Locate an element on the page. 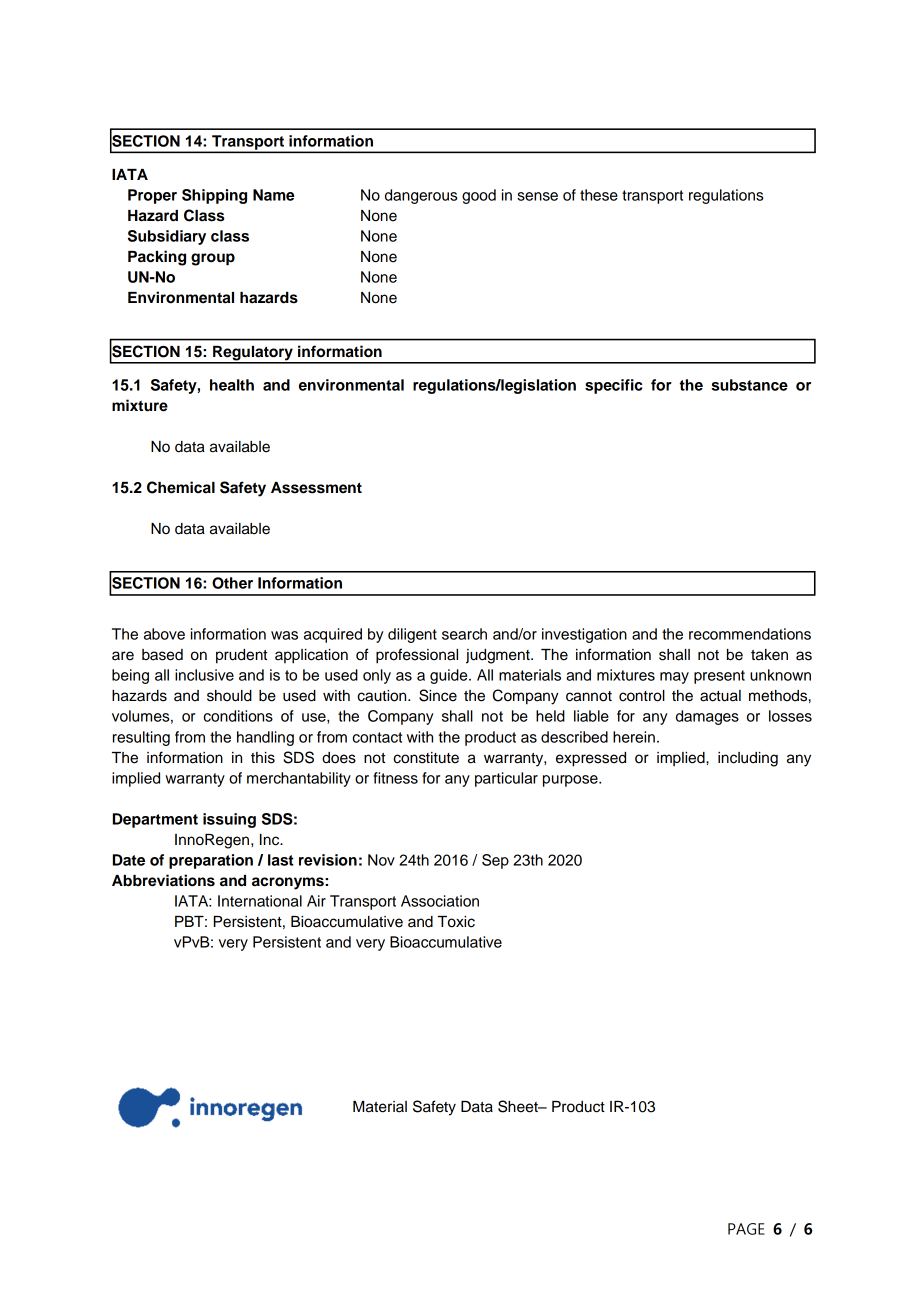  Sheet is located at coordinates (519, 1106).
